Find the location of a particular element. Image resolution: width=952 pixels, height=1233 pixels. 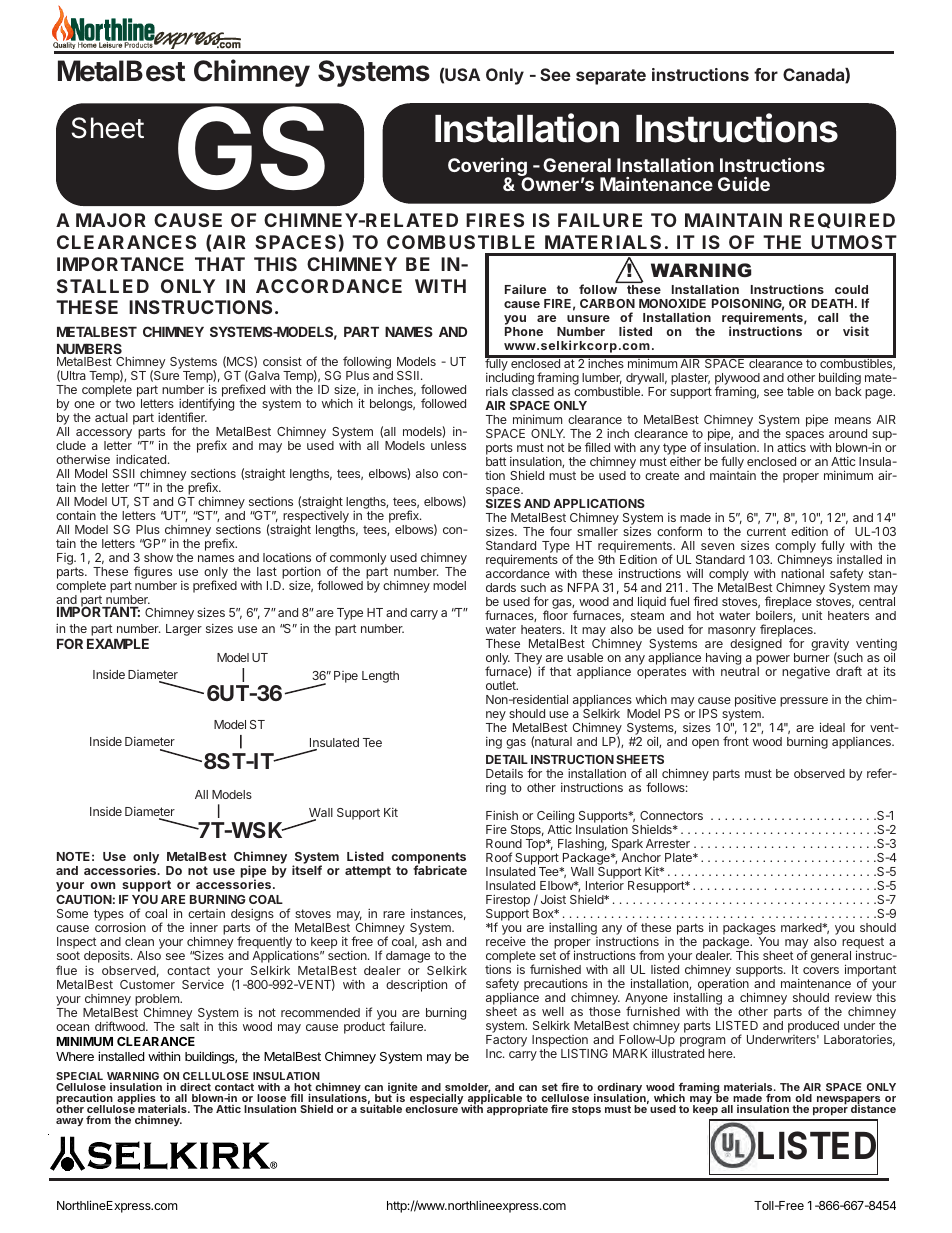

floor is located at coordinates (555, 615).
